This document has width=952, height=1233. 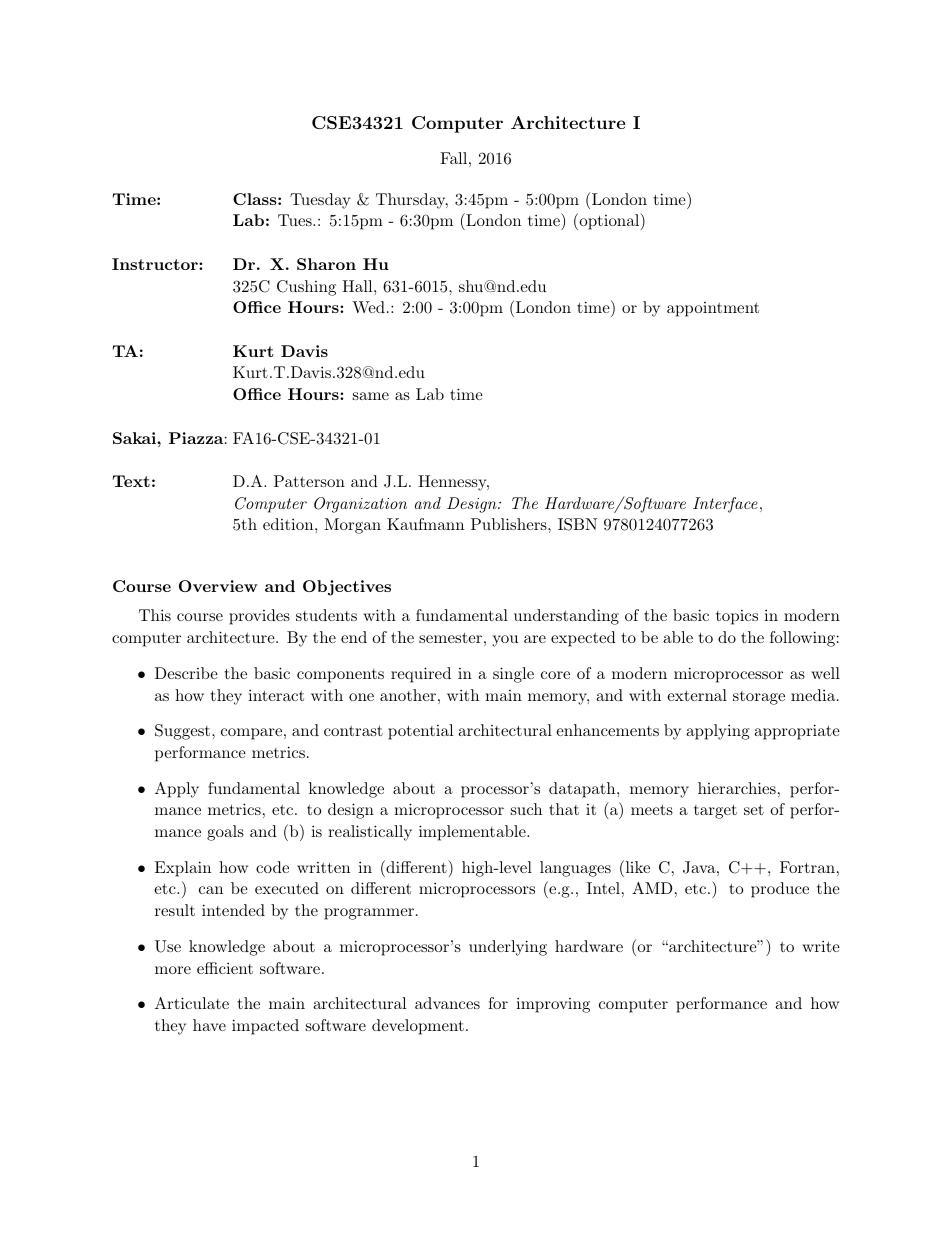 What do you see at coordinates (513, 675) in the document?
I see `single` at bounding box center [513, 675].
